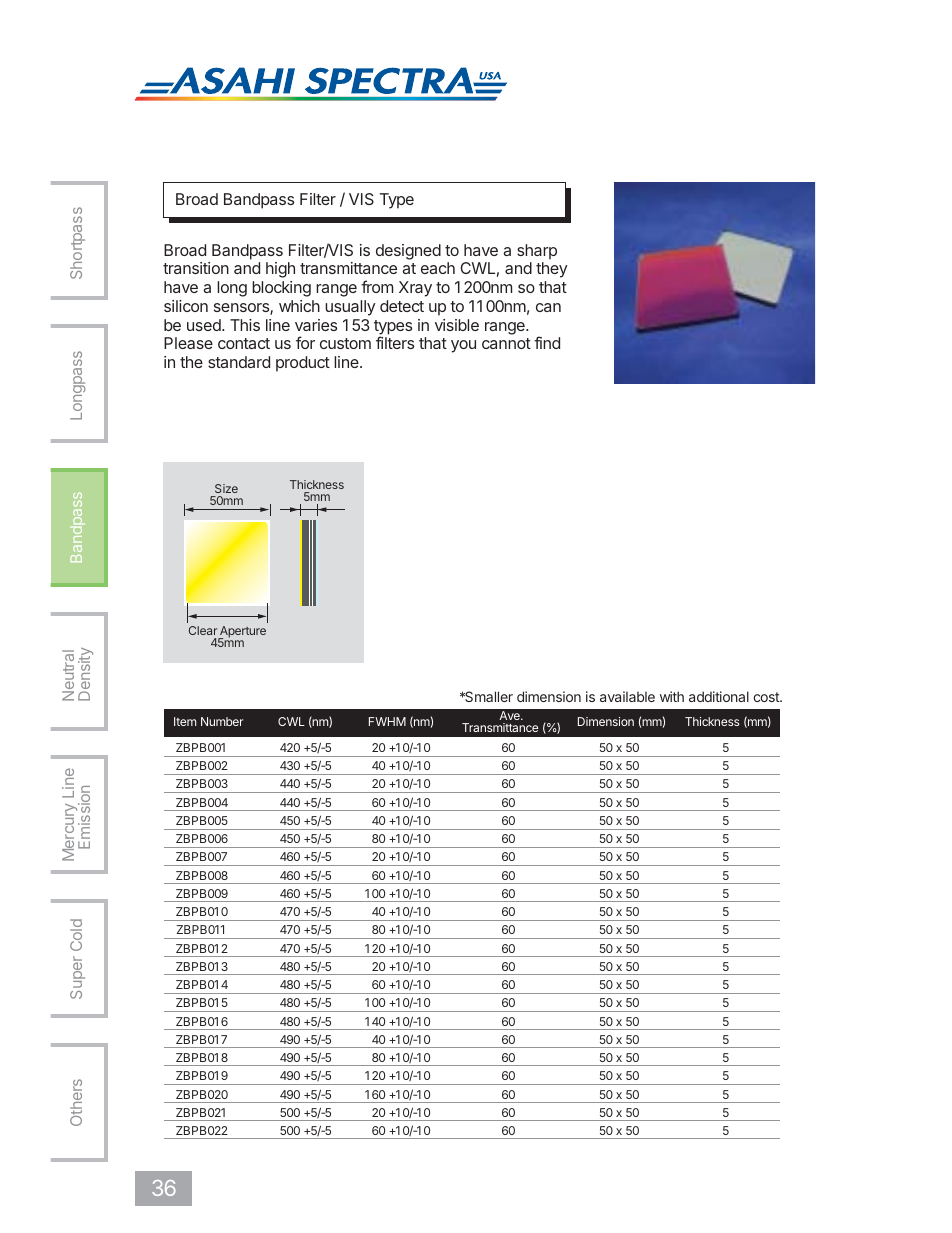 This image has width=952, height=1233. I want to click on product, so click(303, 364).
